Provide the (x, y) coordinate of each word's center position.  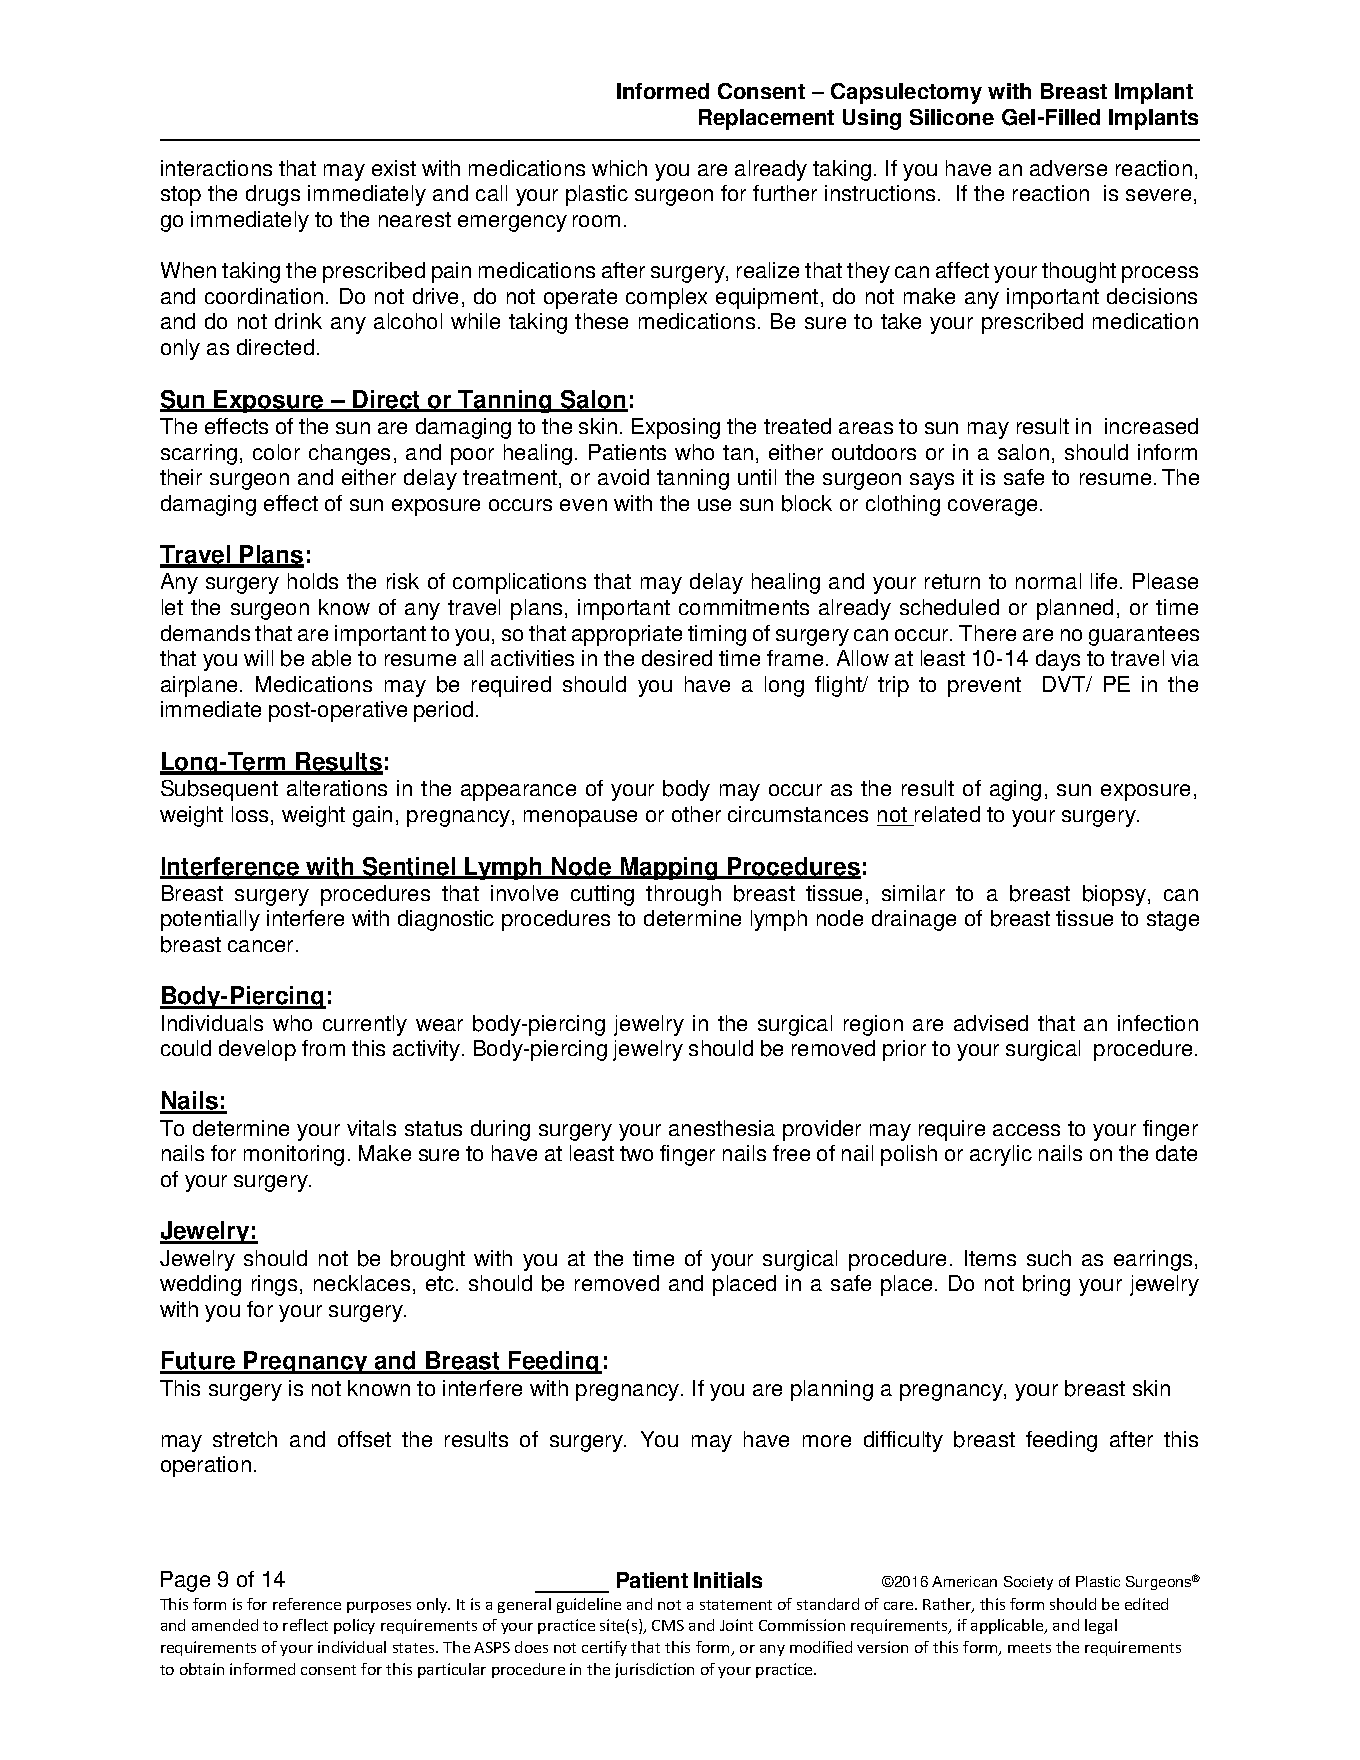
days (1058, 660)
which (619, 168)
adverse (1068, 168)
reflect (305, 1625)
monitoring (294, 1155)
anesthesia (722, 1128)
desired (677, 658)
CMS (668, 1625)
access (1026, 1130)
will (258, 658)
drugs (273, 195)
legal (1101, 1626)
